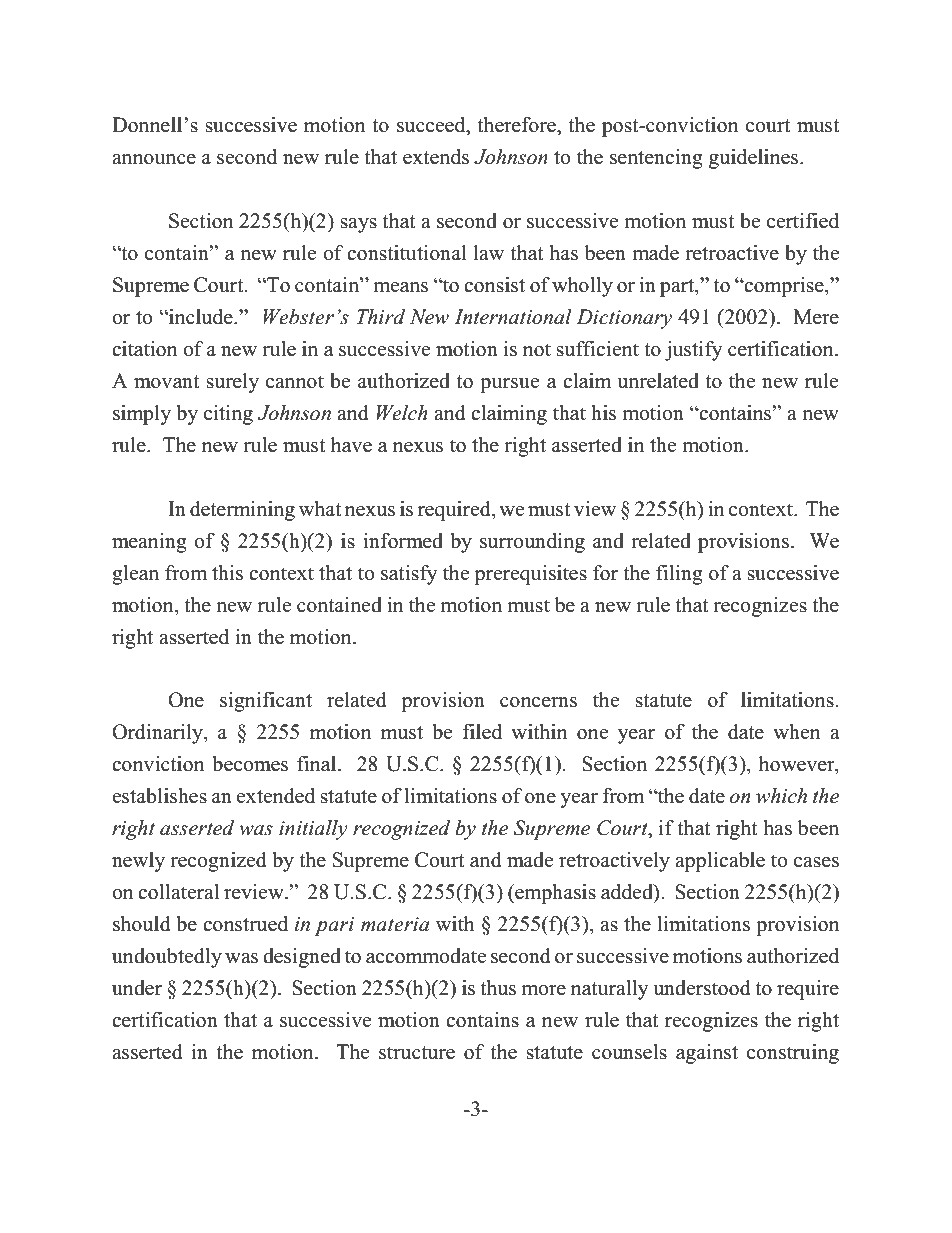 This screenshot has width=952, height=1233. Describe the element at coordinates (436, 157) in the screenshot. I see `extends` at that location.
